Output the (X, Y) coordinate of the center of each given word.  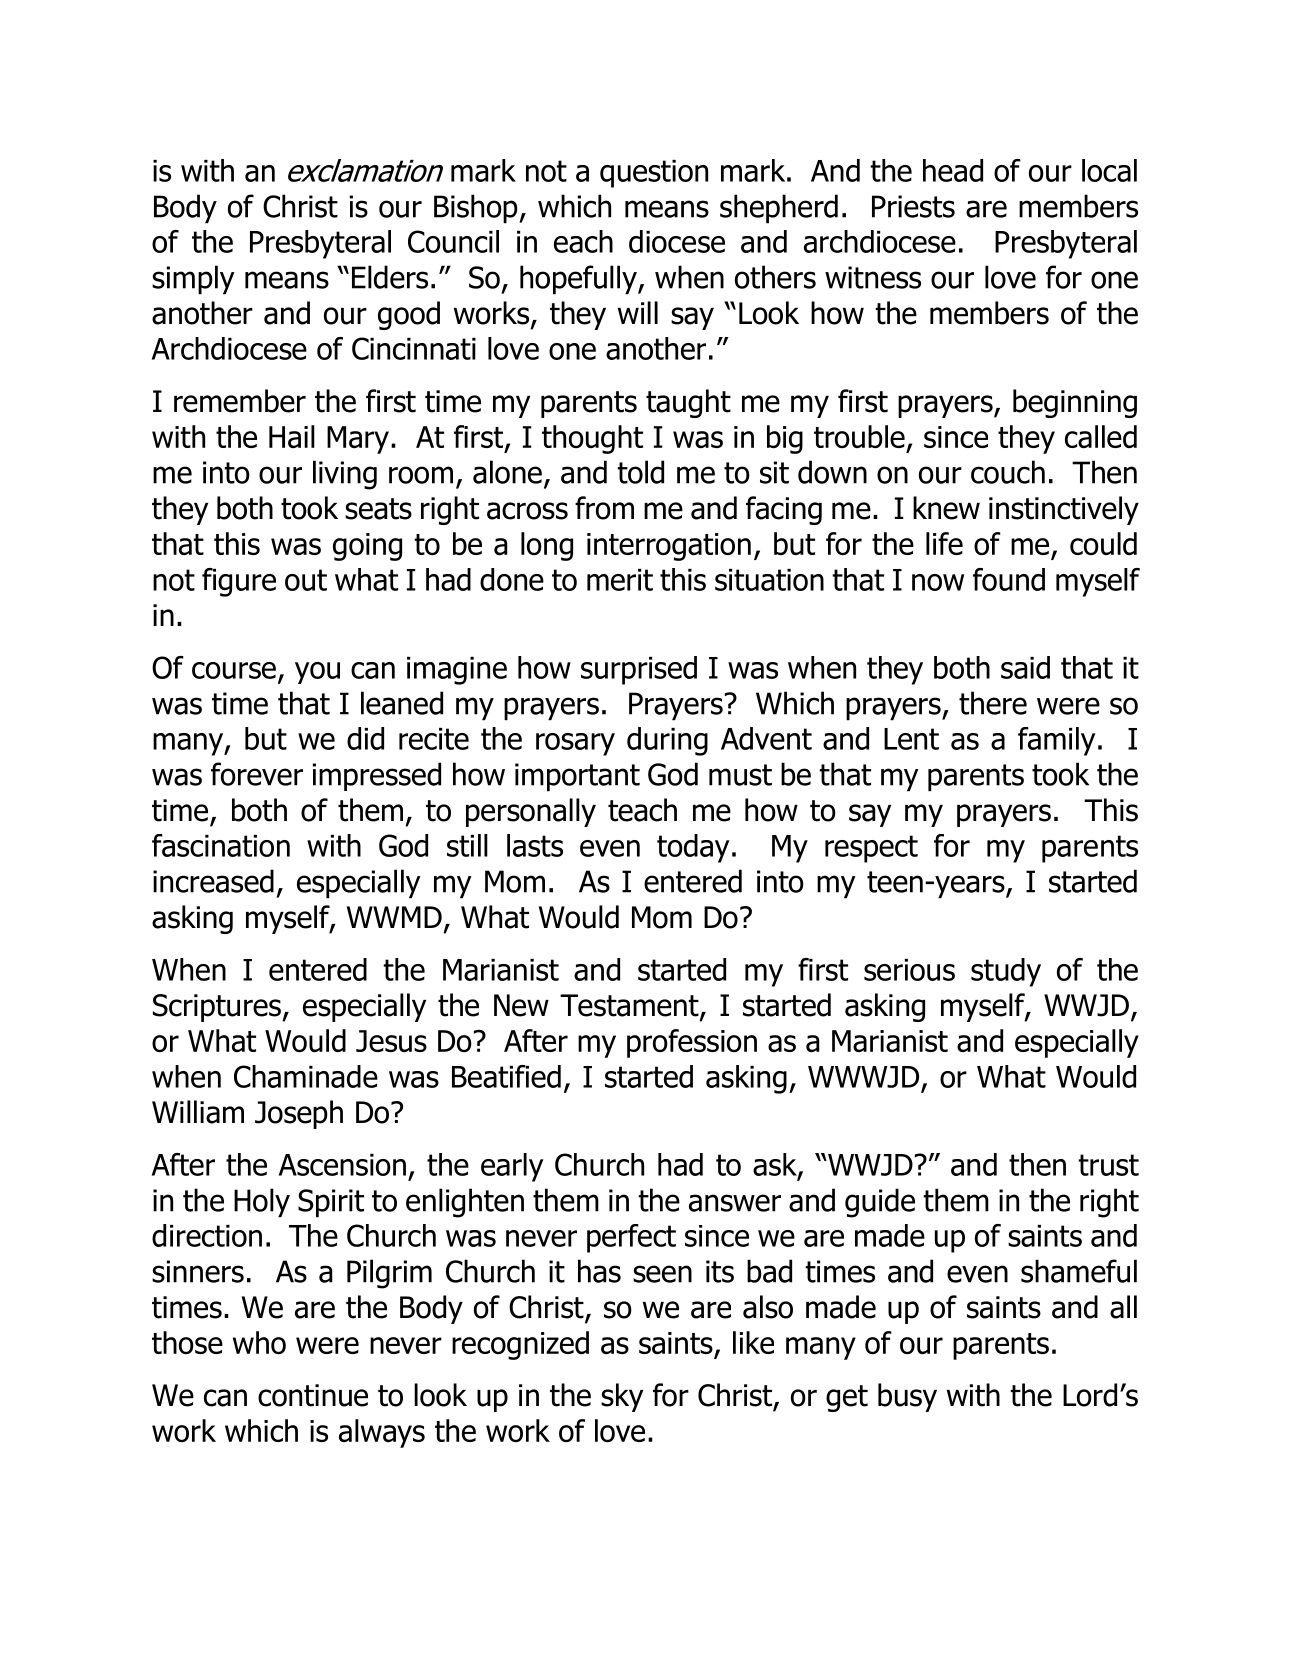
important (577, 777)
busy (907, 1397)
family (1056, 741)
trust (1108, 1165)
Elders (390, 277)
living (345, 475)
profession (692, 1043)
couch (1008, 472)
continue (313, 1395)
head (953, 170)
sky (622, 1397)
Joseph (299, 1114)
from (604, 508)
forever (257, 774)
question (654, 174)
